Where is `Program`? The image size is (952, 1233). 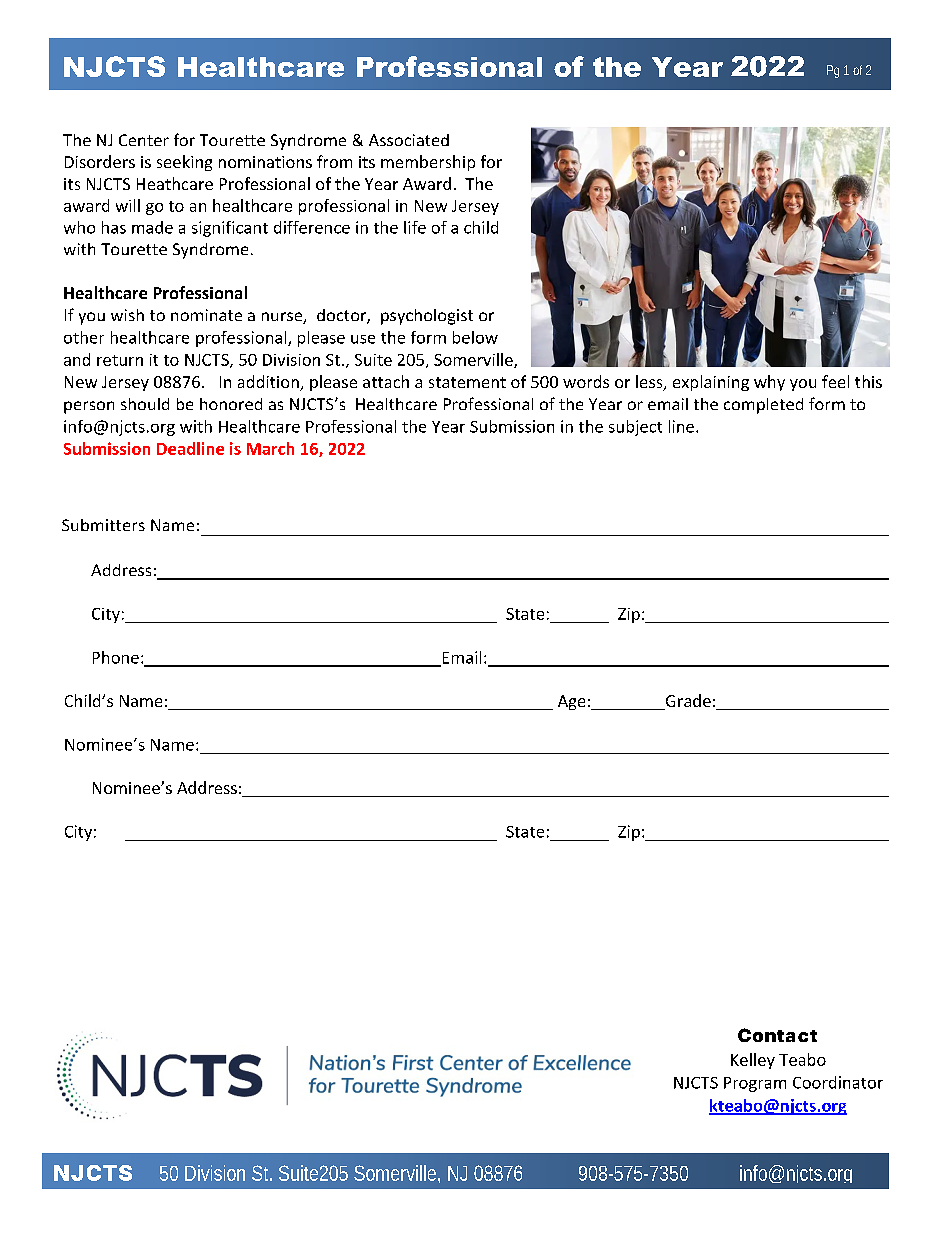
Program is located at coordinates (755, 1084).
